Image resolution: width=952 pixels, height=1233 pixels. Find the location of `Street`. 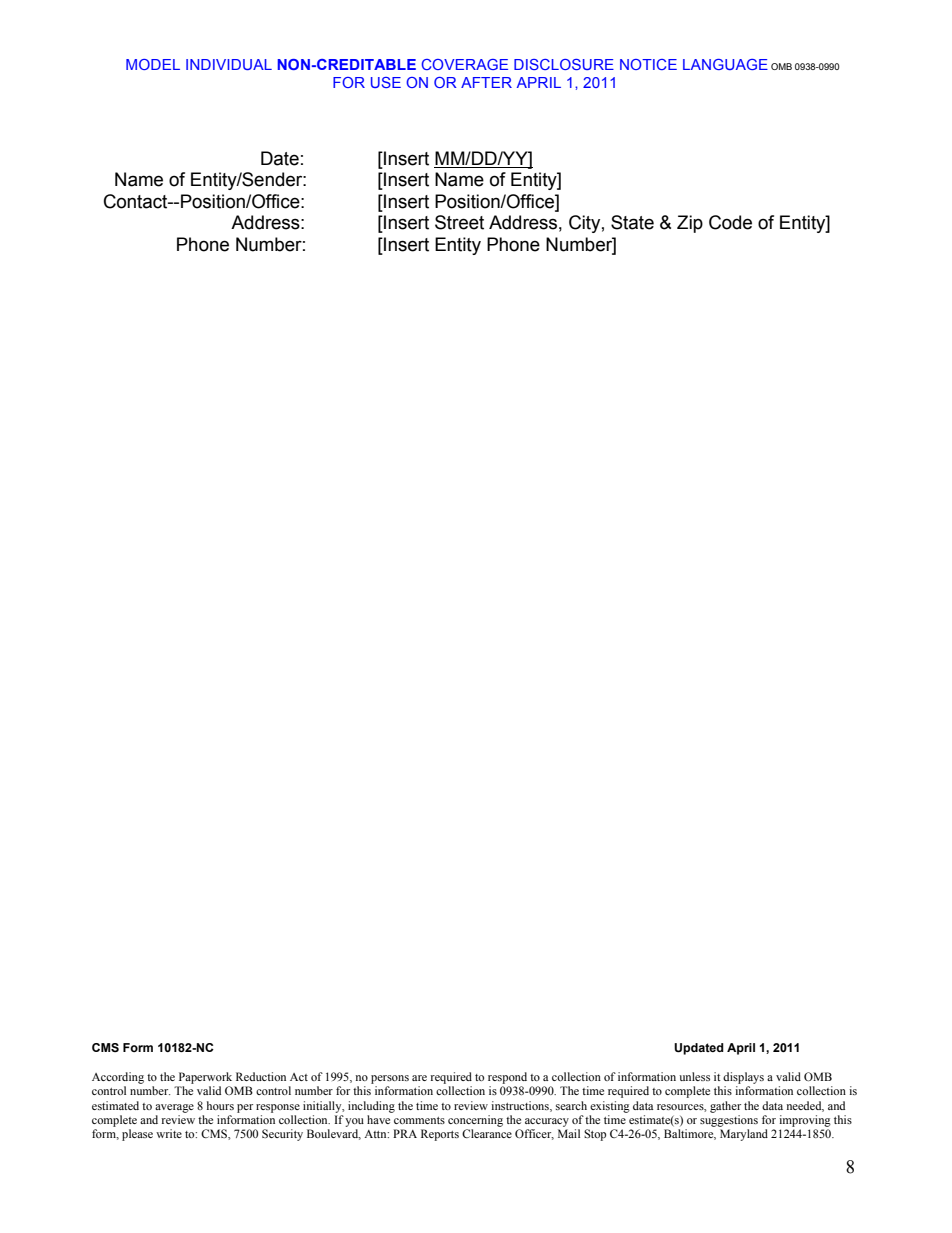

Street is located at coordinates (459, 222).
